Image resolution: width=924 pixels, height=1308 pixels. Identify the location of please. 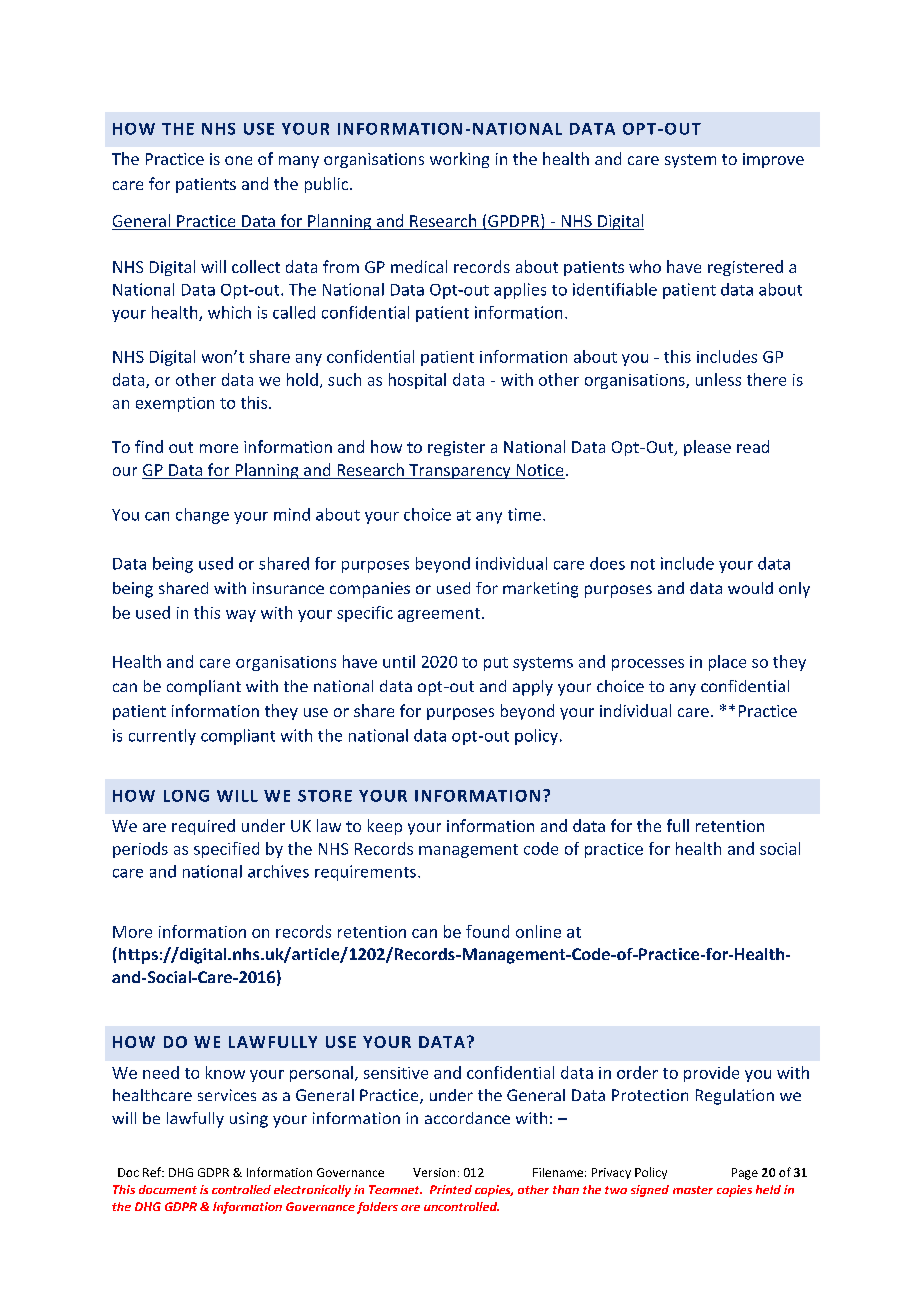
(707, 448).
